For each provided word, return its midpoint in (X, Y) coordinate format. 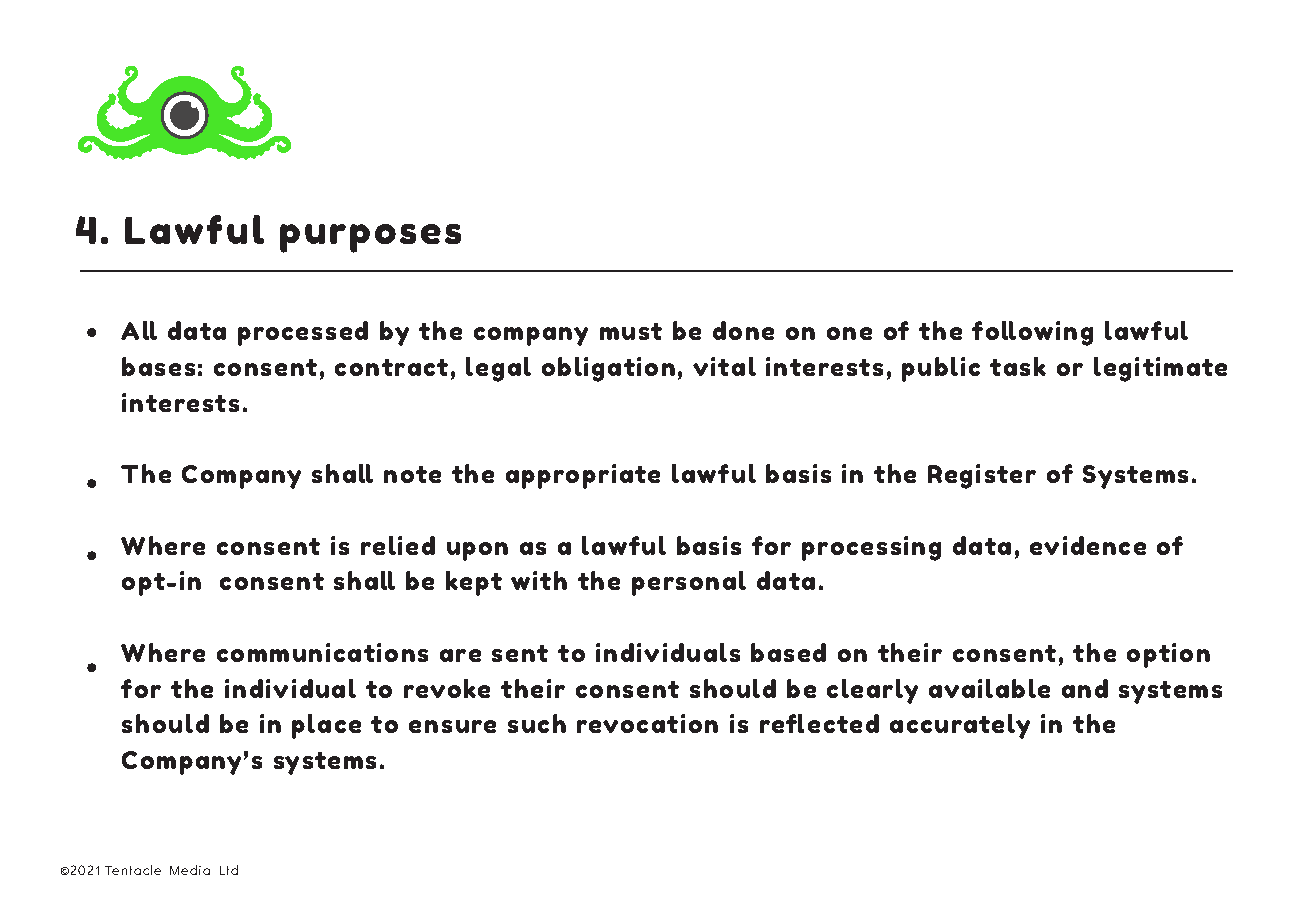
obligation (608, 369)
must (631, 331)
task (1018, 366)
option (1168, 655)
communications (322, 652)
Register (982, 476)
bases (158, 366)
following (1032, 333)
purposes (370, 238)
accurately (960, 726)
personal (689, 583)
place (326, 726)
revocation (647, 723)
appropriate (583, 476)
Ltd (229, 870)
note (412, 474)
